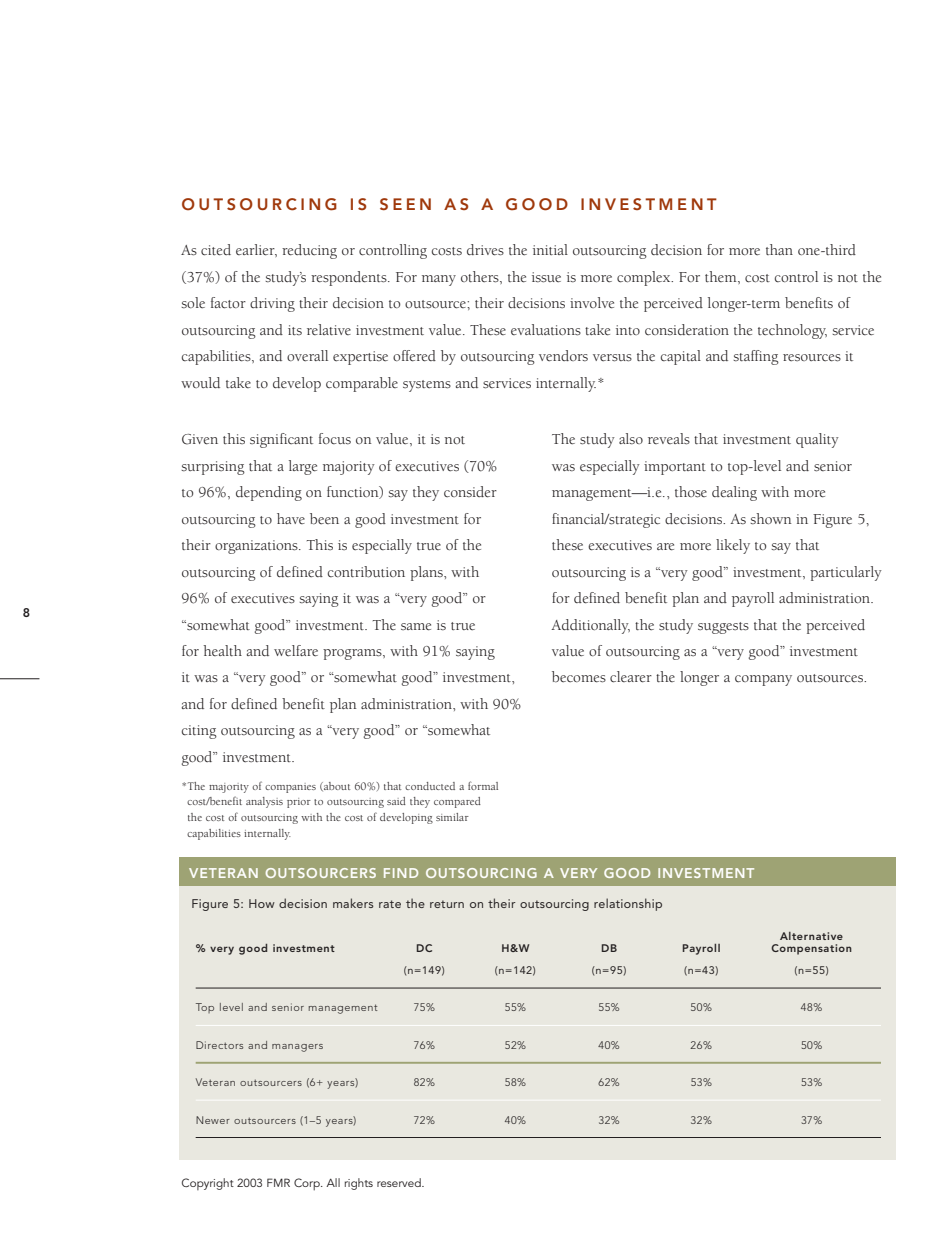 Image resolution: width=952 pixels, height=1233 pixels. I want to click on welfare, so click(296, 650).
